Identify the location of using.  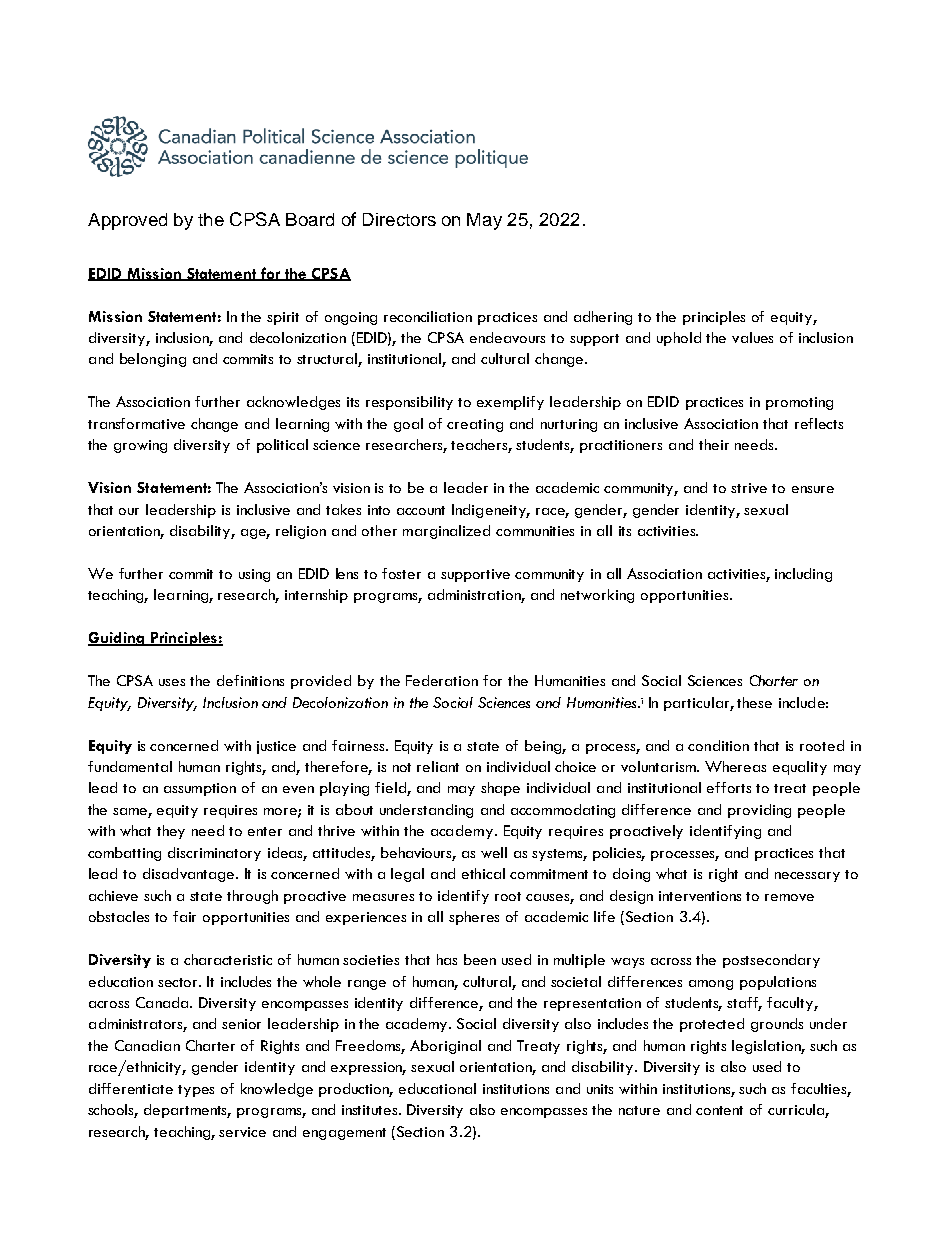
(254, 575).
